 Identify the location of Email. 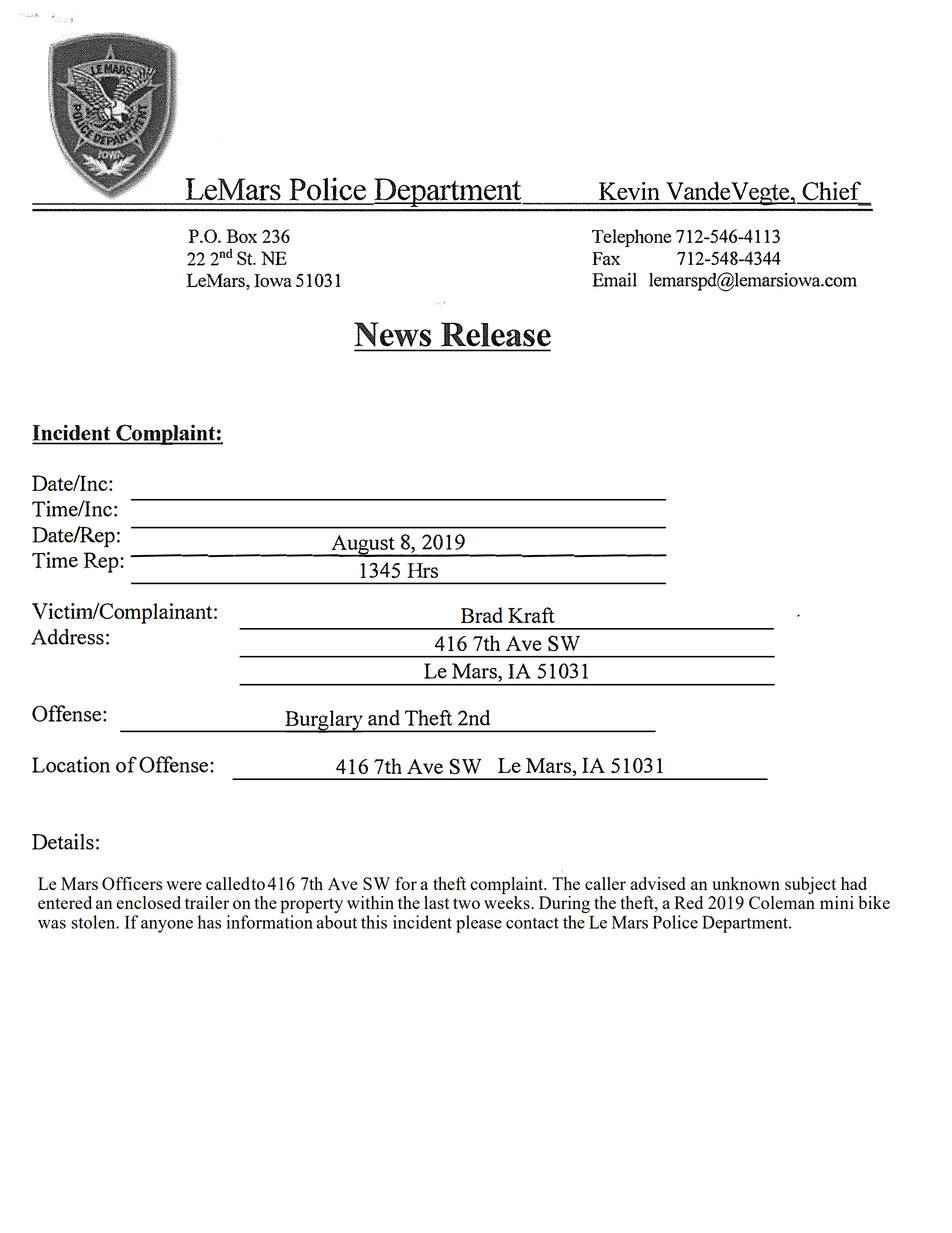
(614, 280).
